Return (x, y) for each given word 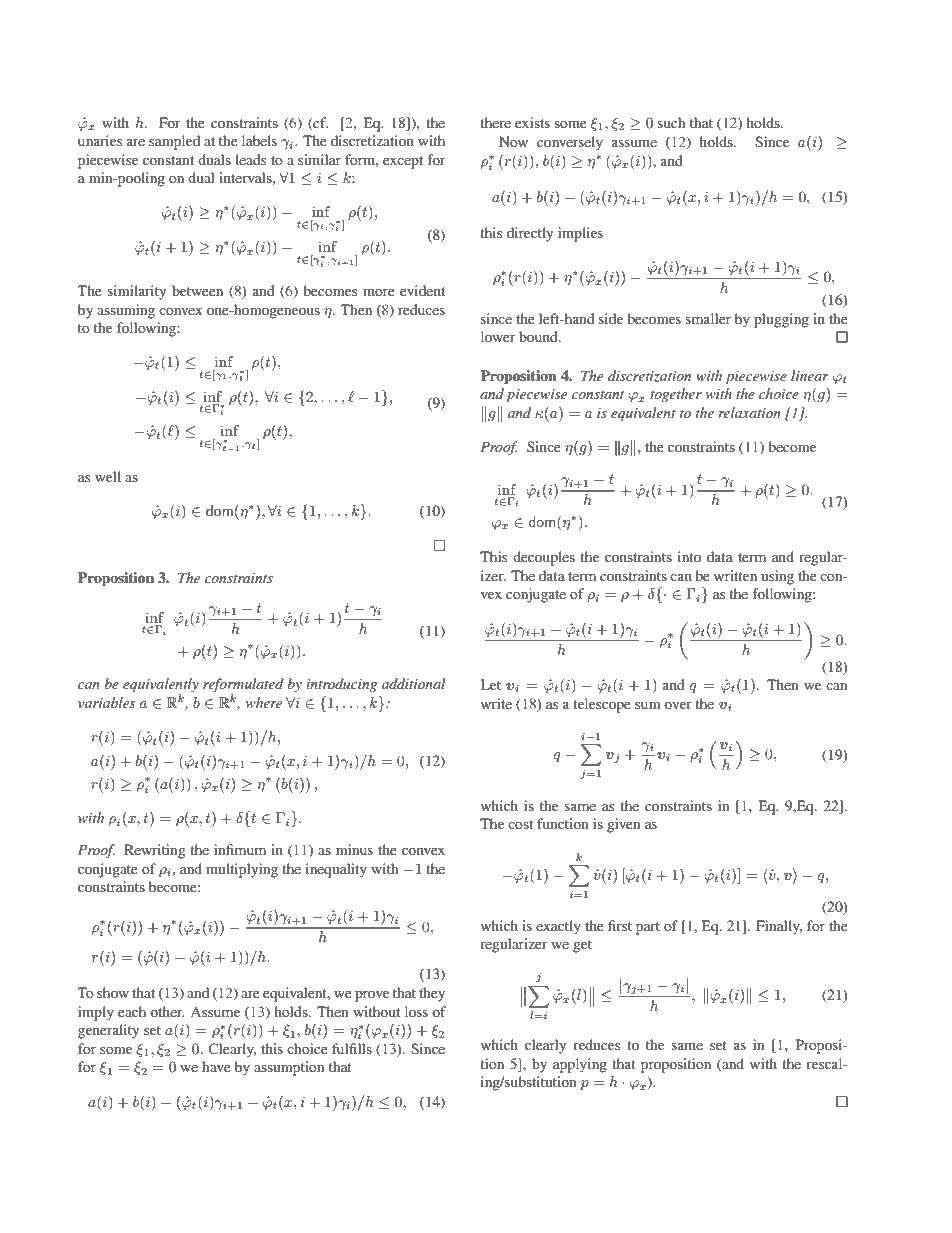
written (735, 575)
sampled (174, 142)
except (403, 162)
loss (416, 1011)
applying (580, 1065)
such (672, 122)
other (167, 1011)
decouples (544, 558)
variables (106, 702)
